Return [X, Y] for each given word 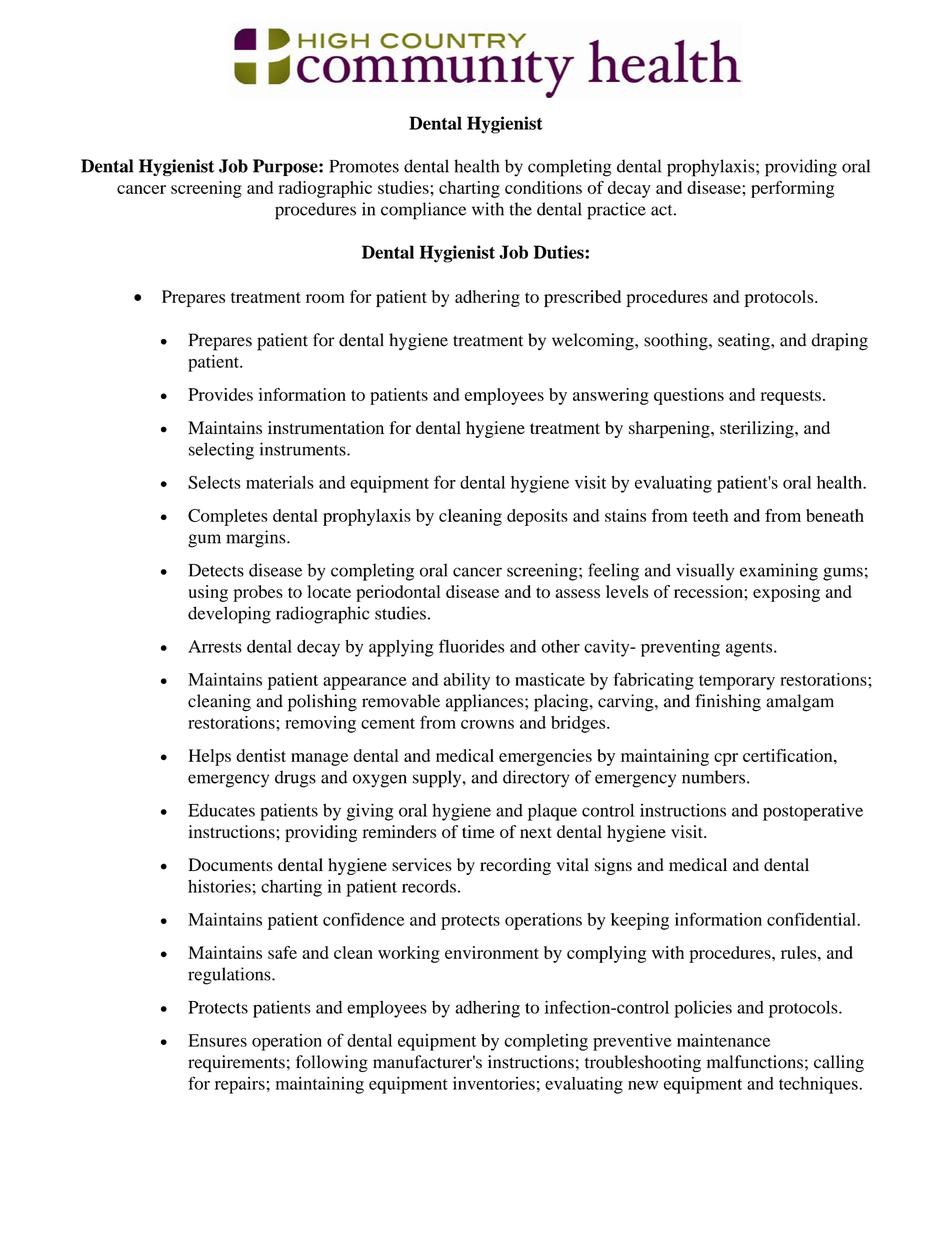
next [536, 832]
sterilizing [758, 429]
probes [258, 593]
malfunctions [755, 1062]
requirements [236, 1063]
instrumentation [326, 427]
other [560, 646]
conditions [543, 187]
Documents [230, 864]
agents [750, 649]
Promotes [364, 166]
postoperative [813, 812]
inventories [494, 1083]
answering [611, 396]
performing [792, 189]
